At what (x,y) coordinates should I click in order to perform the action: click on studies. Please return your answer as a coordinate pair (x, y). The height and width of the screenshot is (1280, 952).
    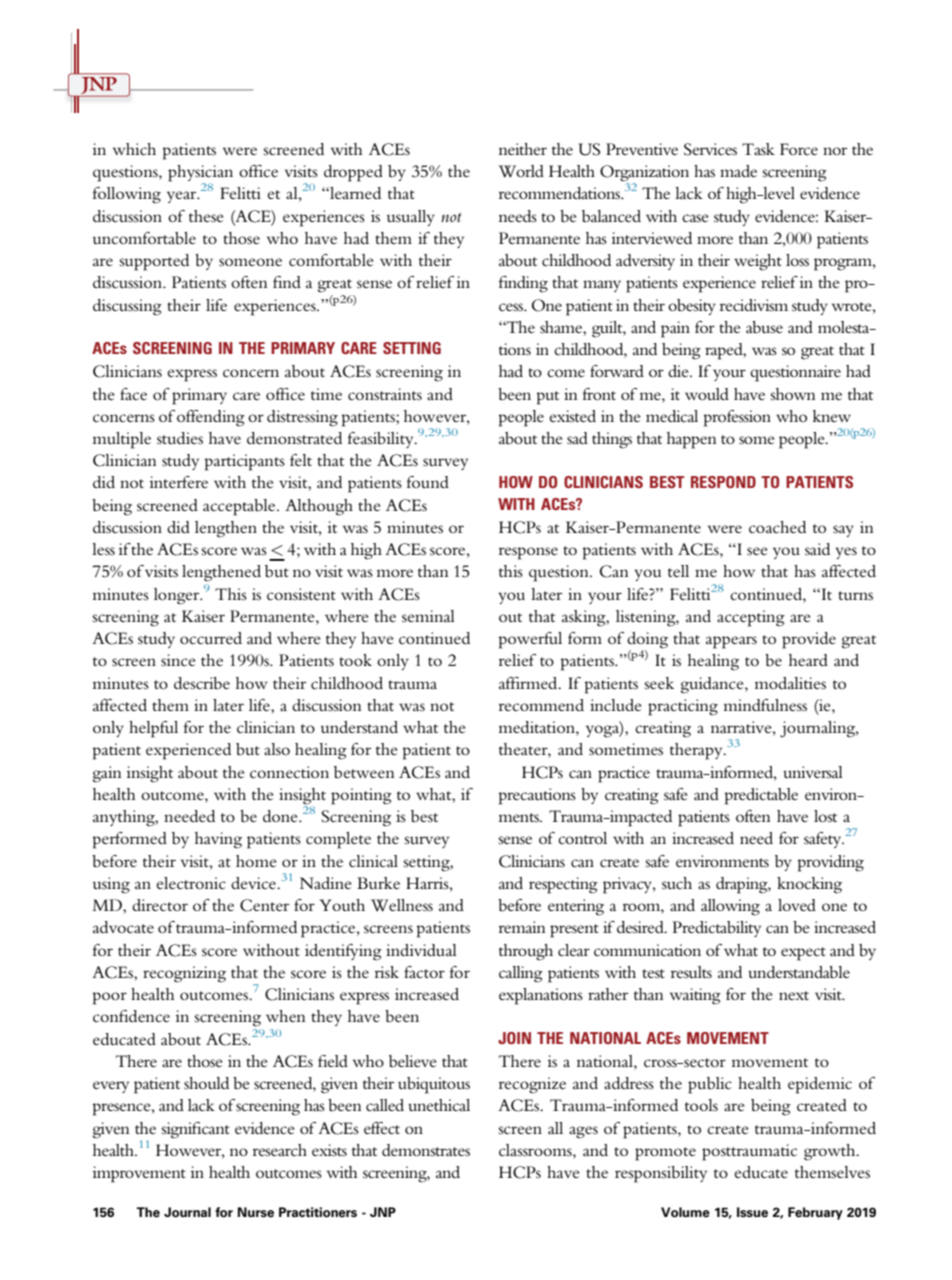
    Looking at the image, I should click on (180, 438).
